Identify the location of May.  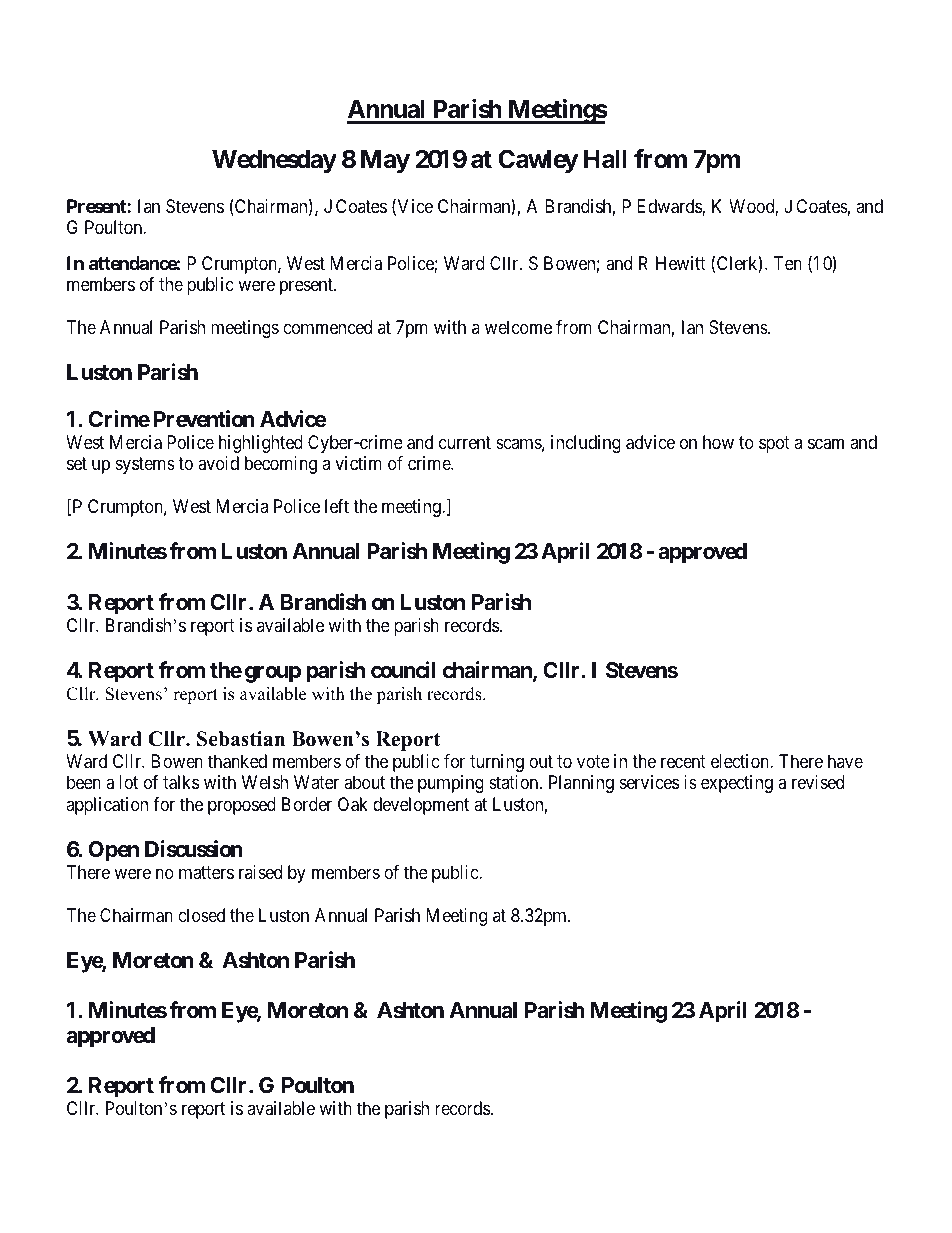
(385, 161).
